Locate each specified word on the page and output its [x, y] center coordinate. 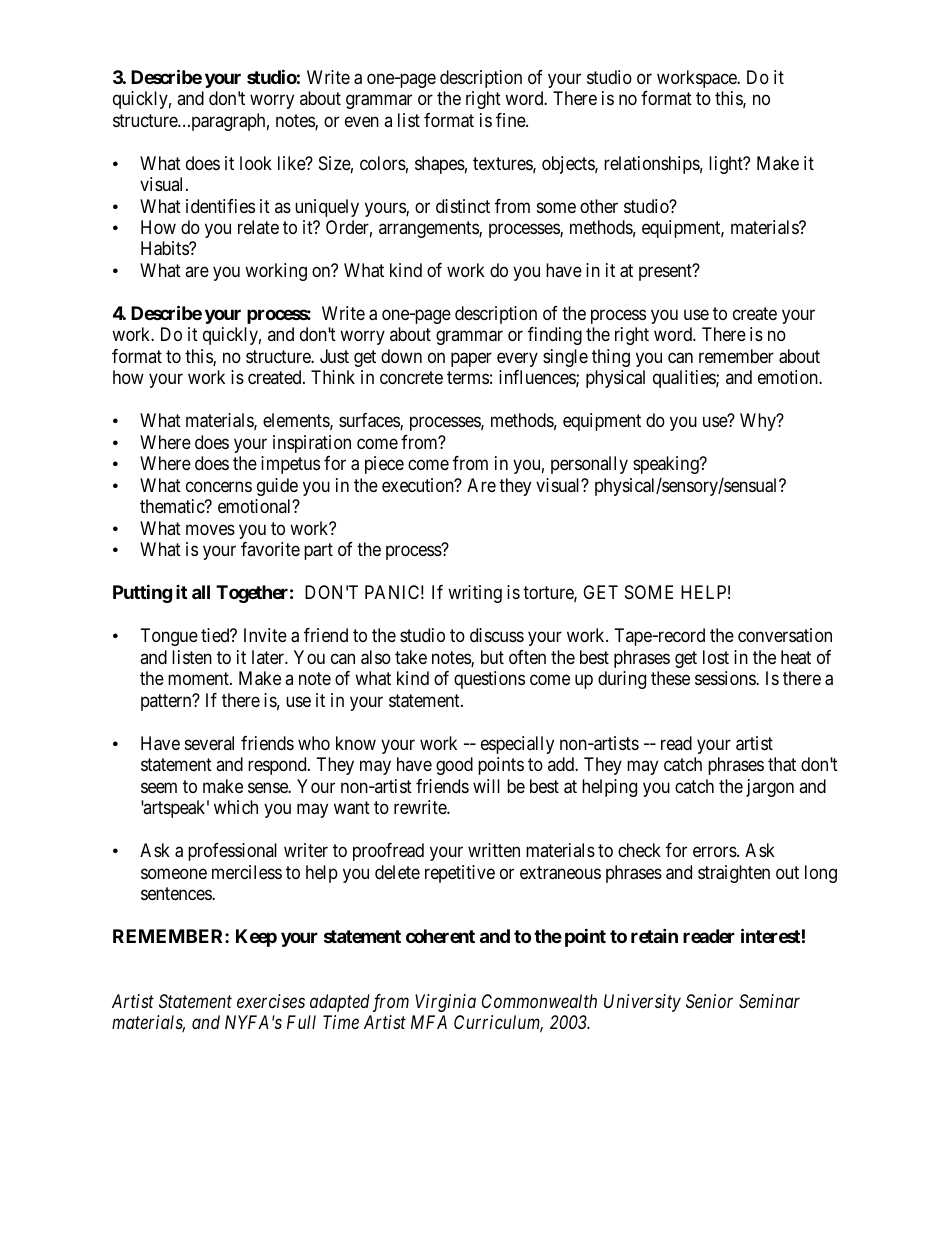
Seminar [769, 1001]
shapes [440, 165]
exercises [271, 1001]
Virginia [445, 1003]
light [727, 165]
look [256, 163]
